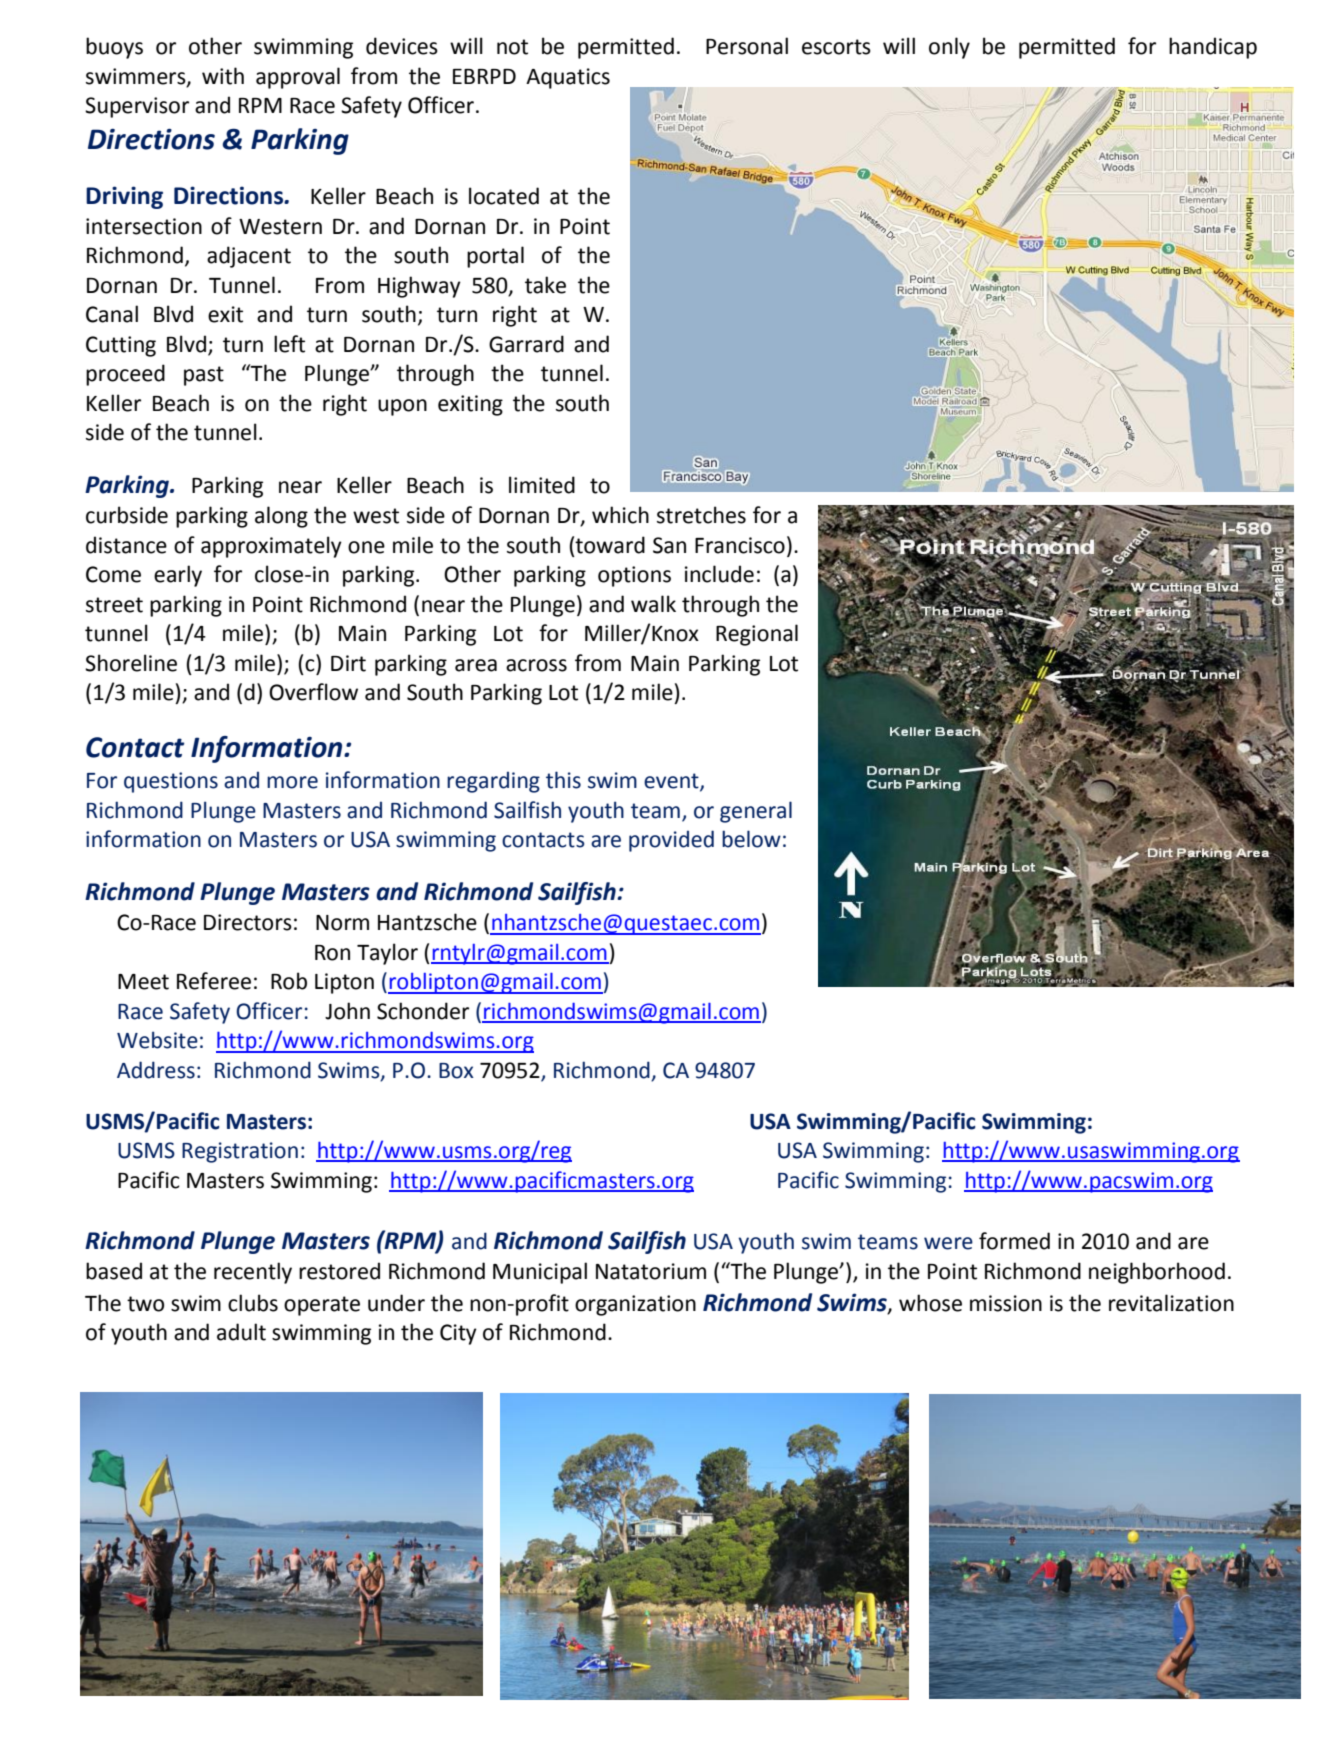  I want to click on Aquatics, so click(568, 78).
